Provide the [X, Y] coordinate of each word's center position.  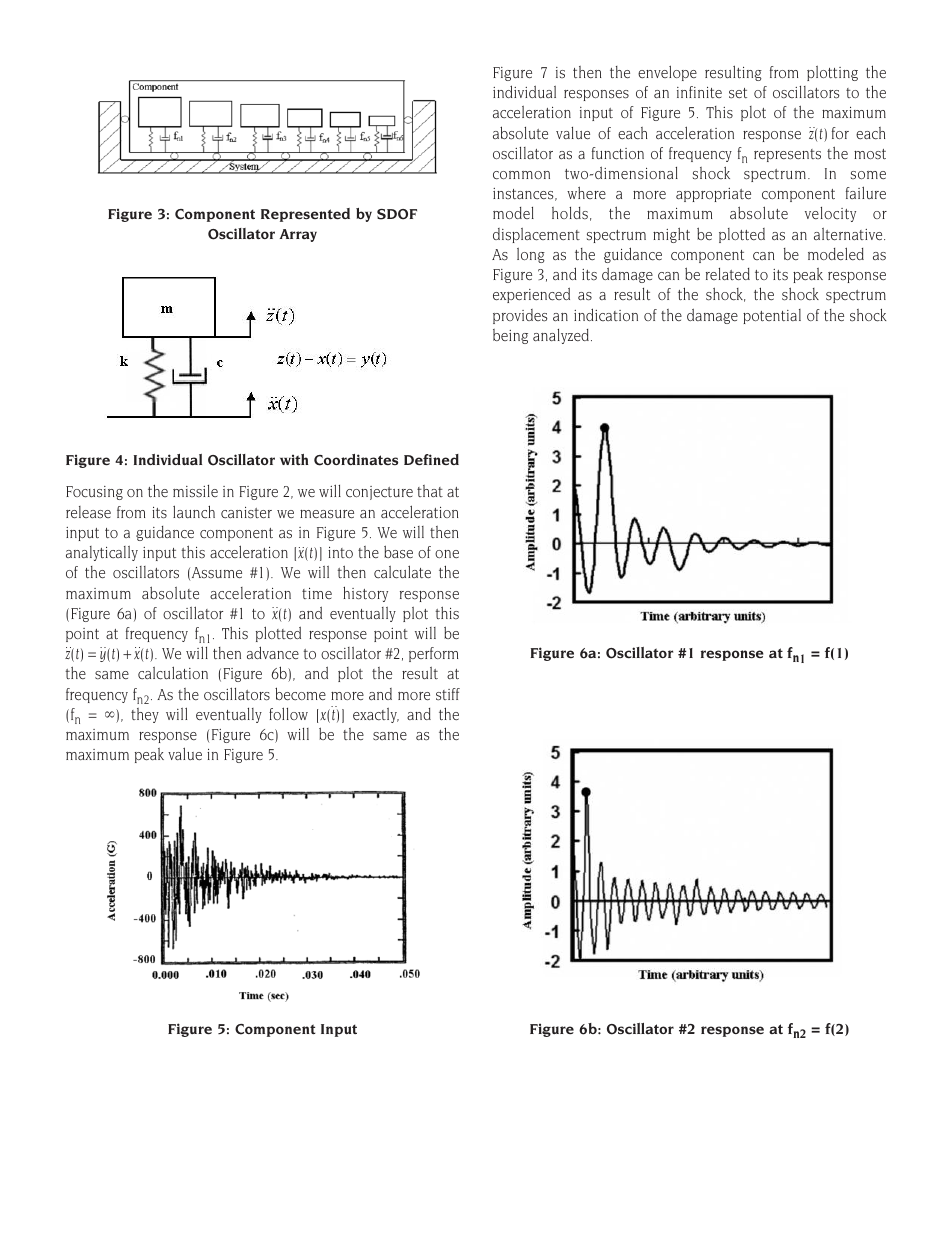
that [430, 491]
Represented [305, 215]
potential [772, 316]
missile [195, 491]
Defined [431, 459]
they [145, 715]
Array [298, 235]
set [738, 93]
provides [520, 316]
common [521, 175]
